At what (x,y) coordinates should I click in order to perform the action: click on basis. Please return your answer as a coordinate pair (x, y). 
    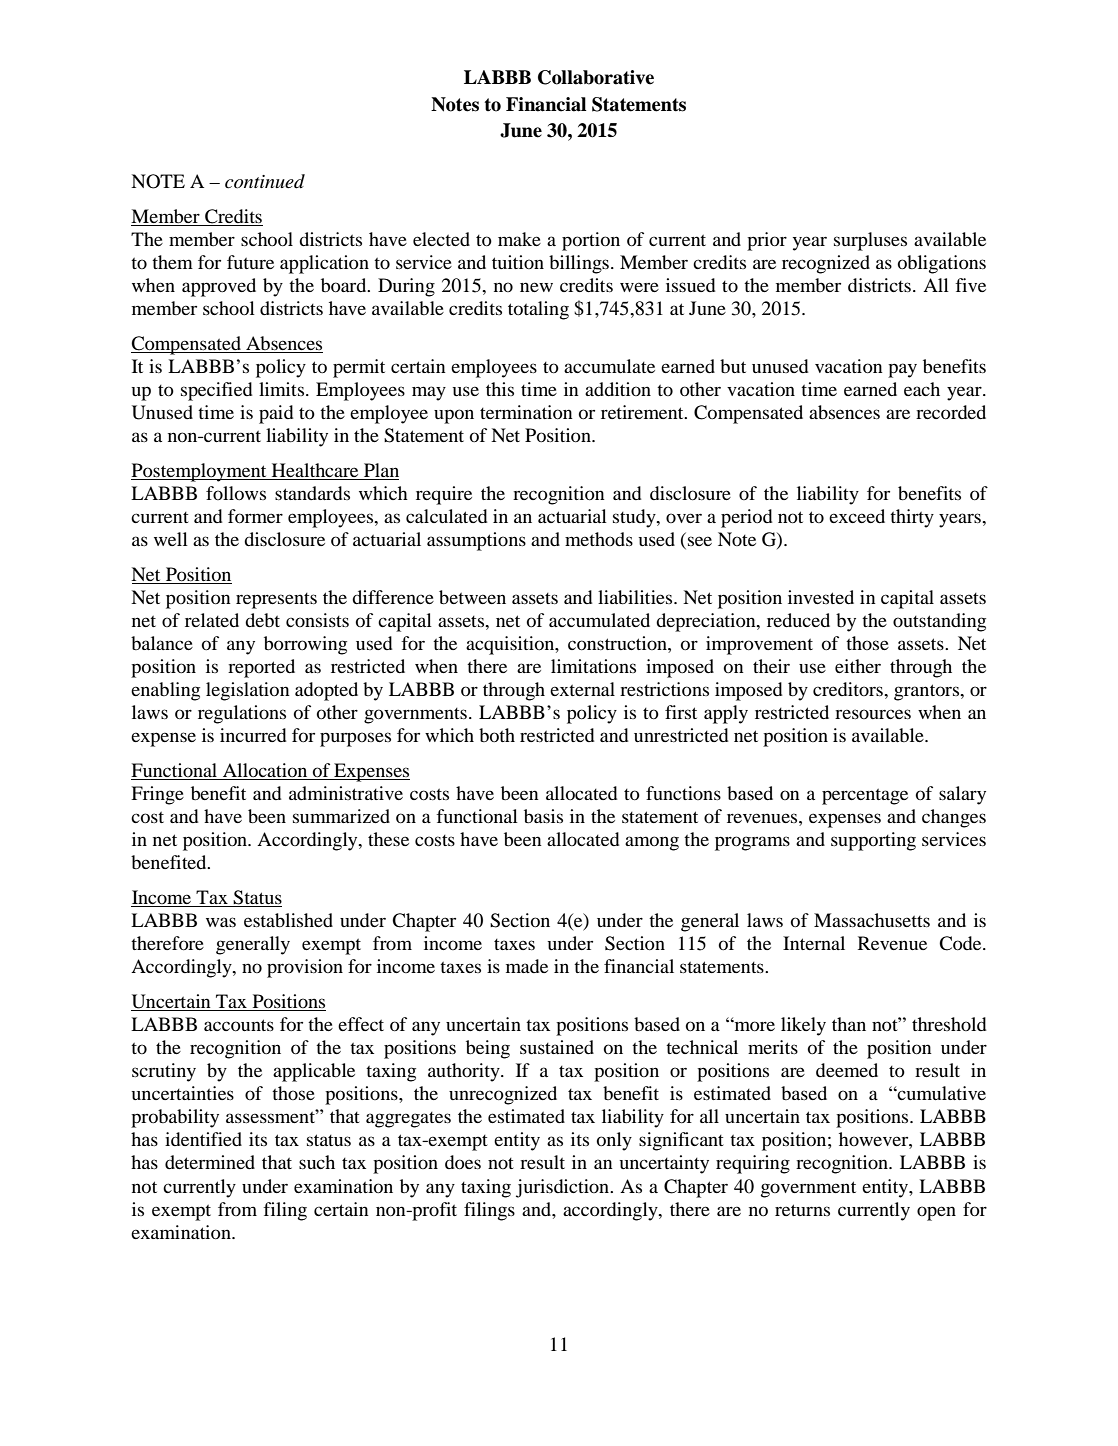
    Looking at the image, I should click on (543, 816).
